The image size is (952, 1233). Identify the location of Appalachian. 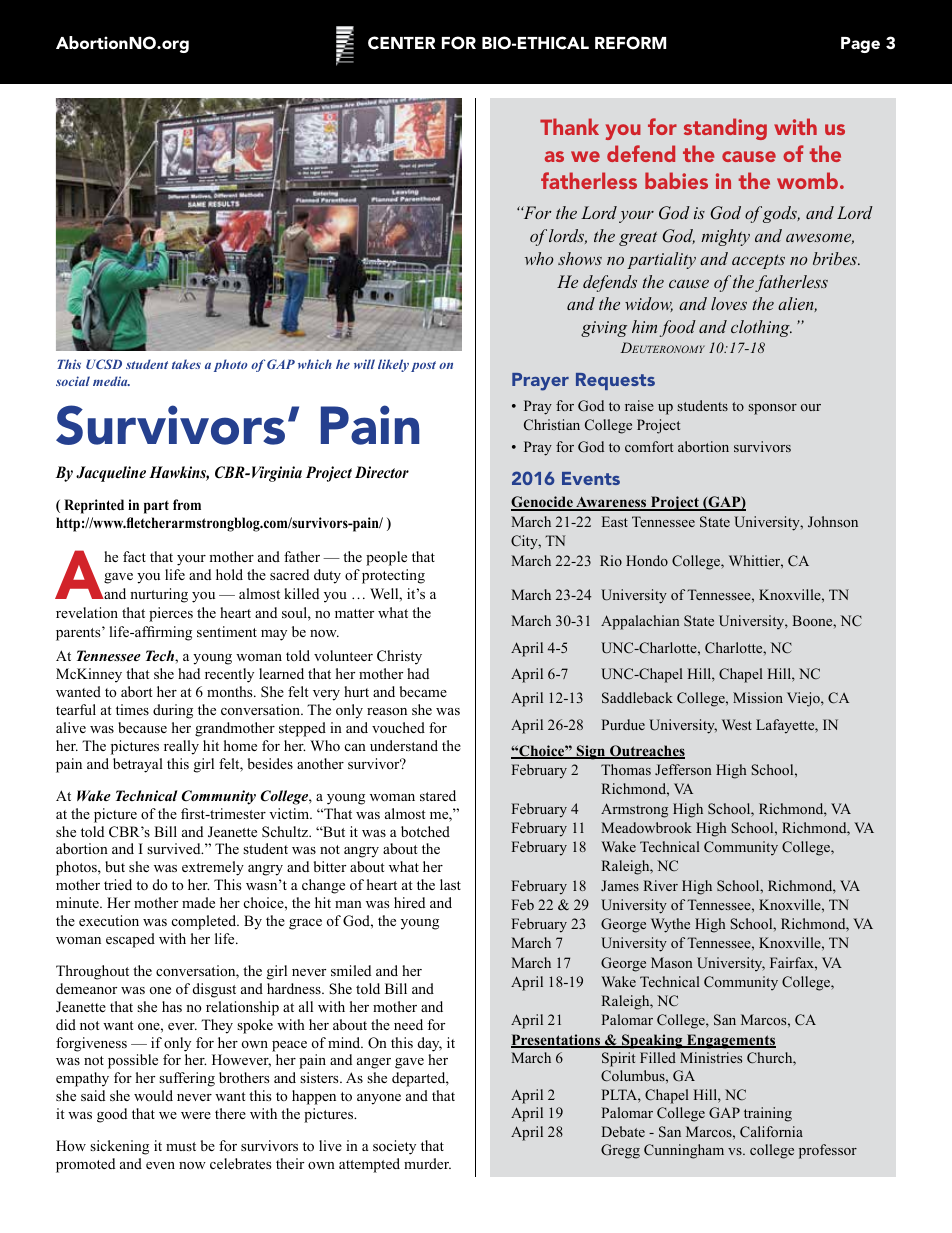
(640, 622).
